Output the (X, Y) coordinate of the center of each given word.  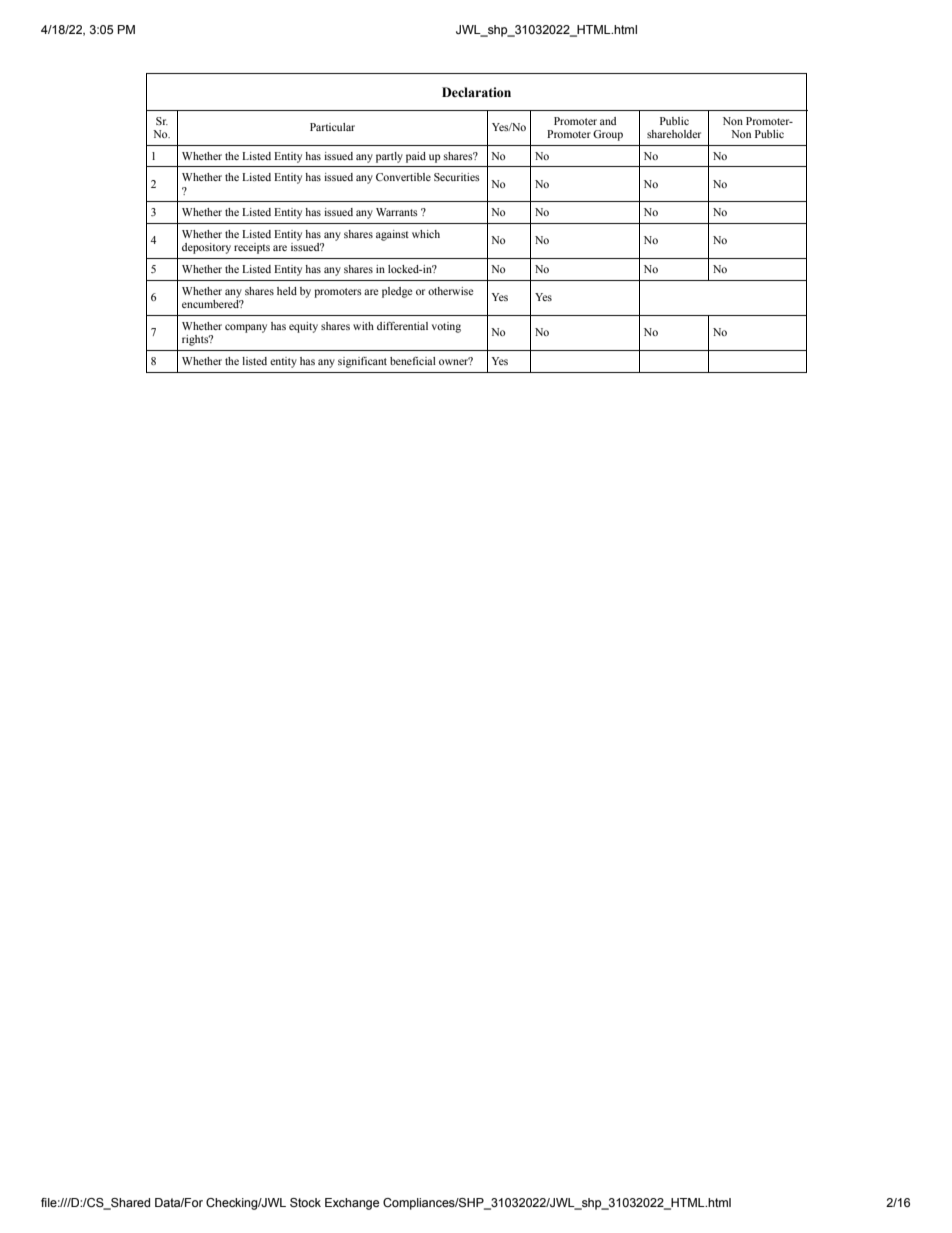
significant (362, 362)
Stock (305, 1202)
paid (416, 157)
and (608, 121)
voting (446, 327)
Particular (332, 127)
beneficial (413, 361)
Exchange (352, 1204)
